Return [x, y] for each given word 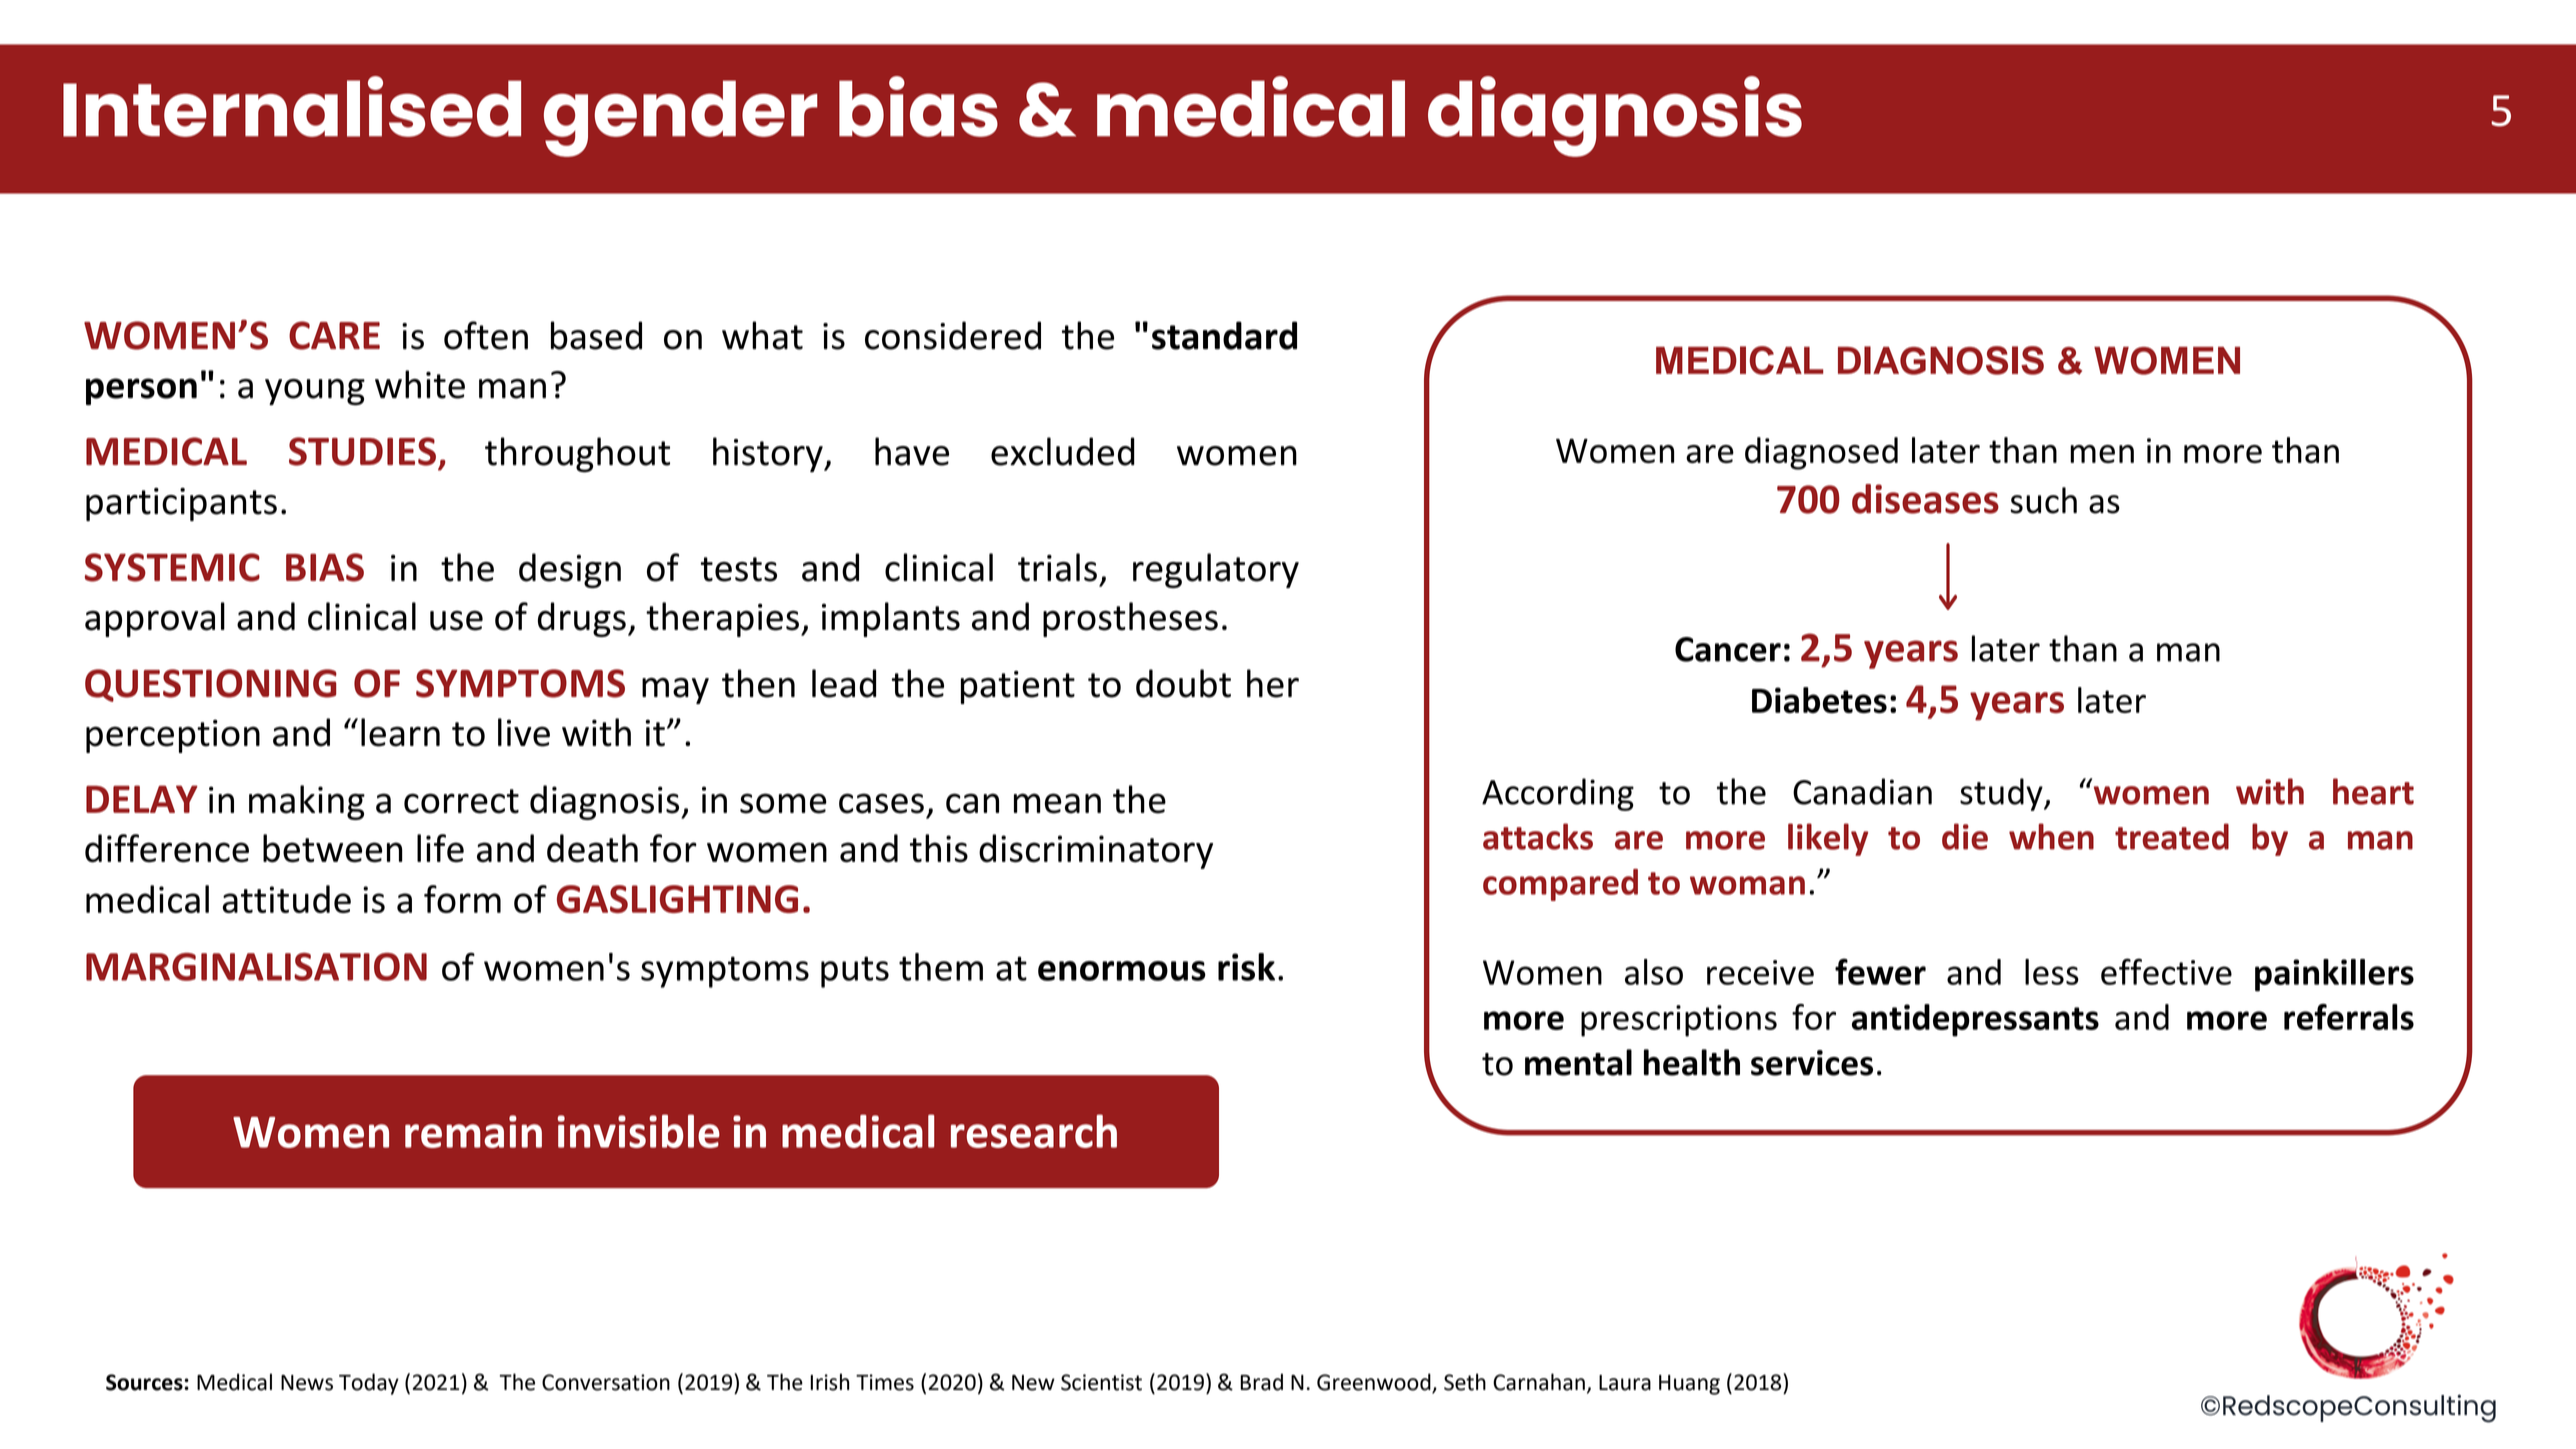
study [2002, 794]
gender [681, 118]
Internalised [292, 106]
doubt [1183, 683]
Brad [1261, 1382]
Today [369, 1384]
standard [1224, 335]
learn [400, 732]
